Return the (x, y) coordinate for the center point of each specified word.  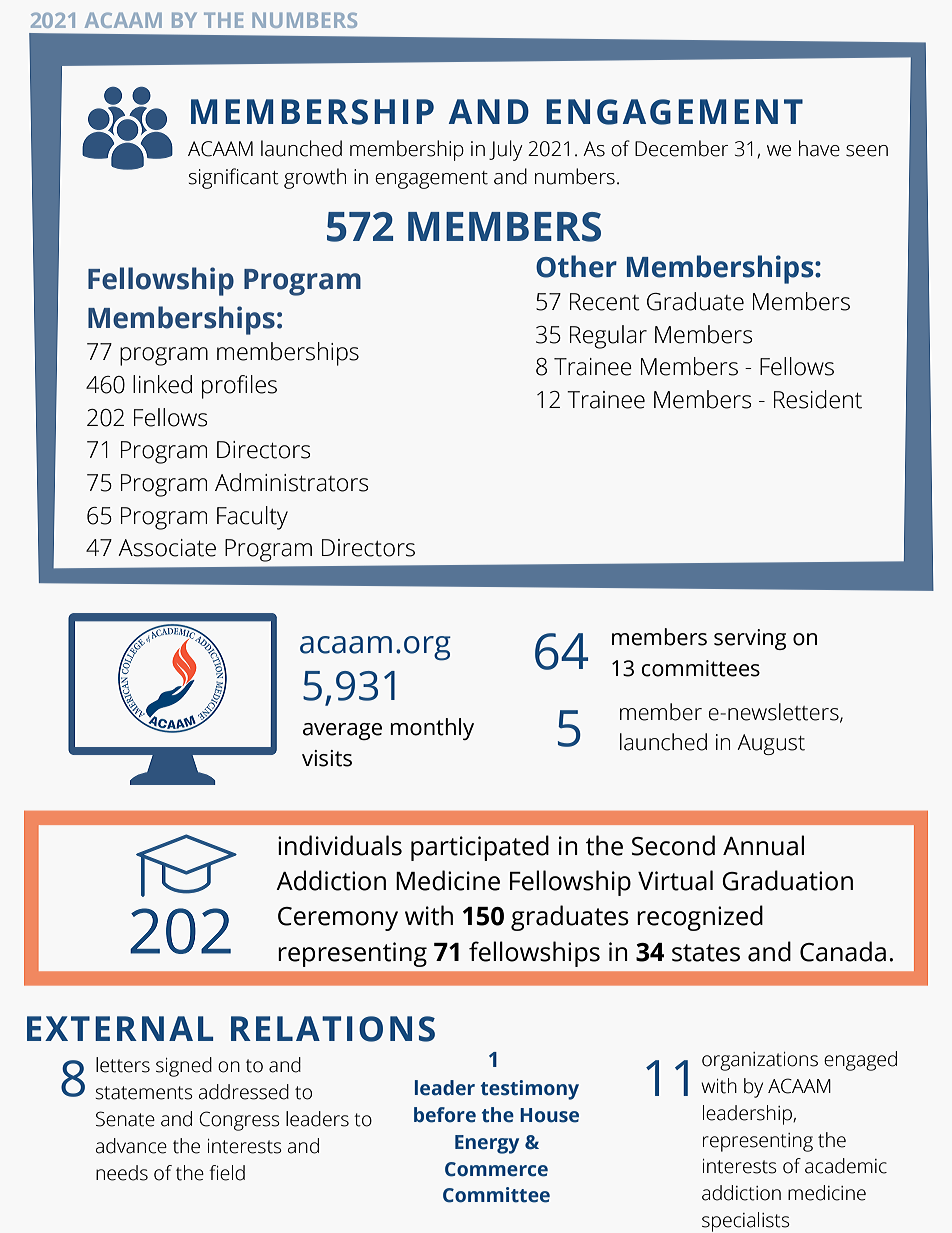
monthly (432, 729)
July (505, 150)
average (342, 731)
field (227, 1173)
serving (750, 639)
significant (233, 178)
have (819, 148)
